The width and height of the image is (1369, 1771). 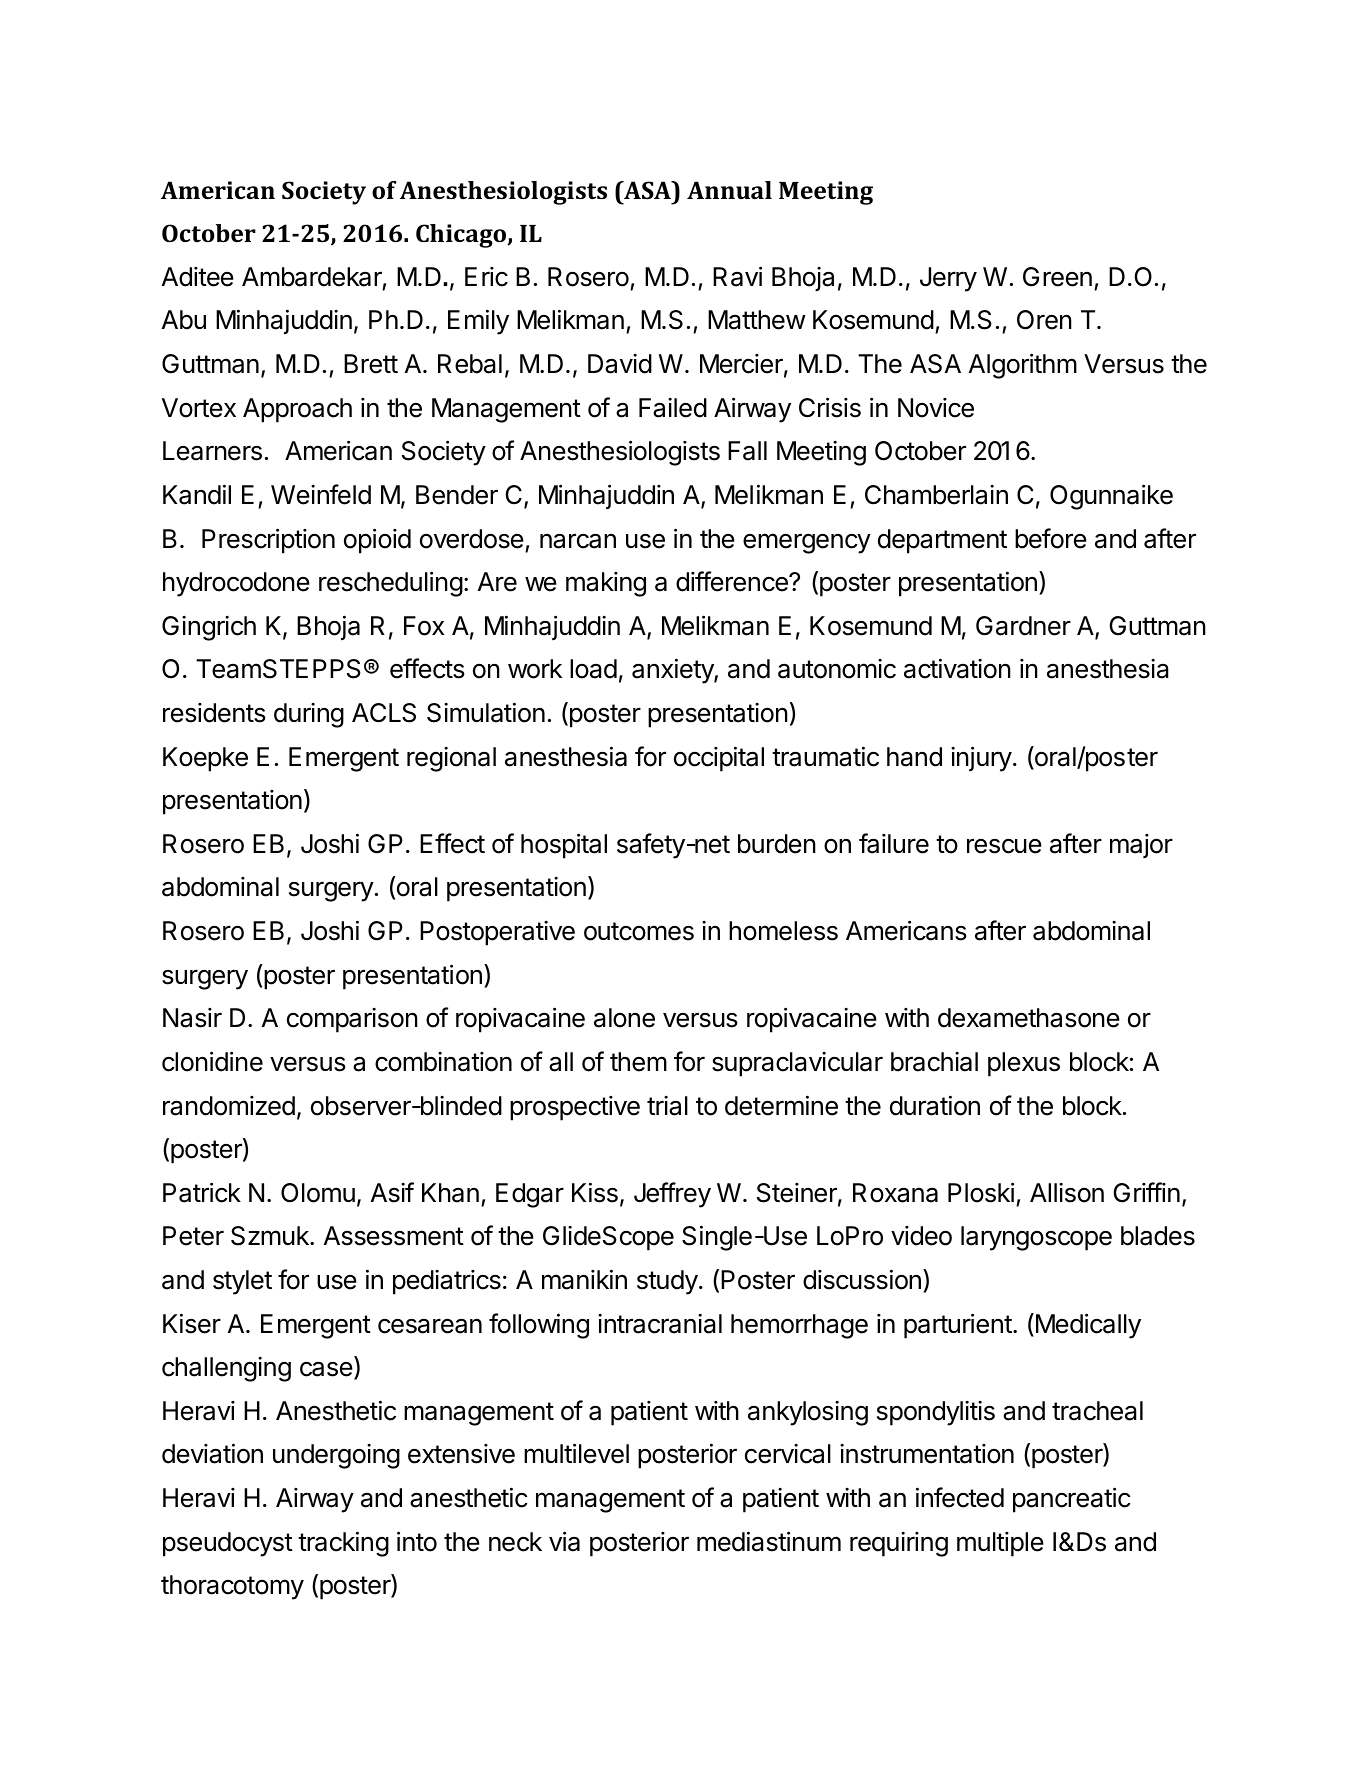 I want to click on Annual, so click(x=729, y=190).
